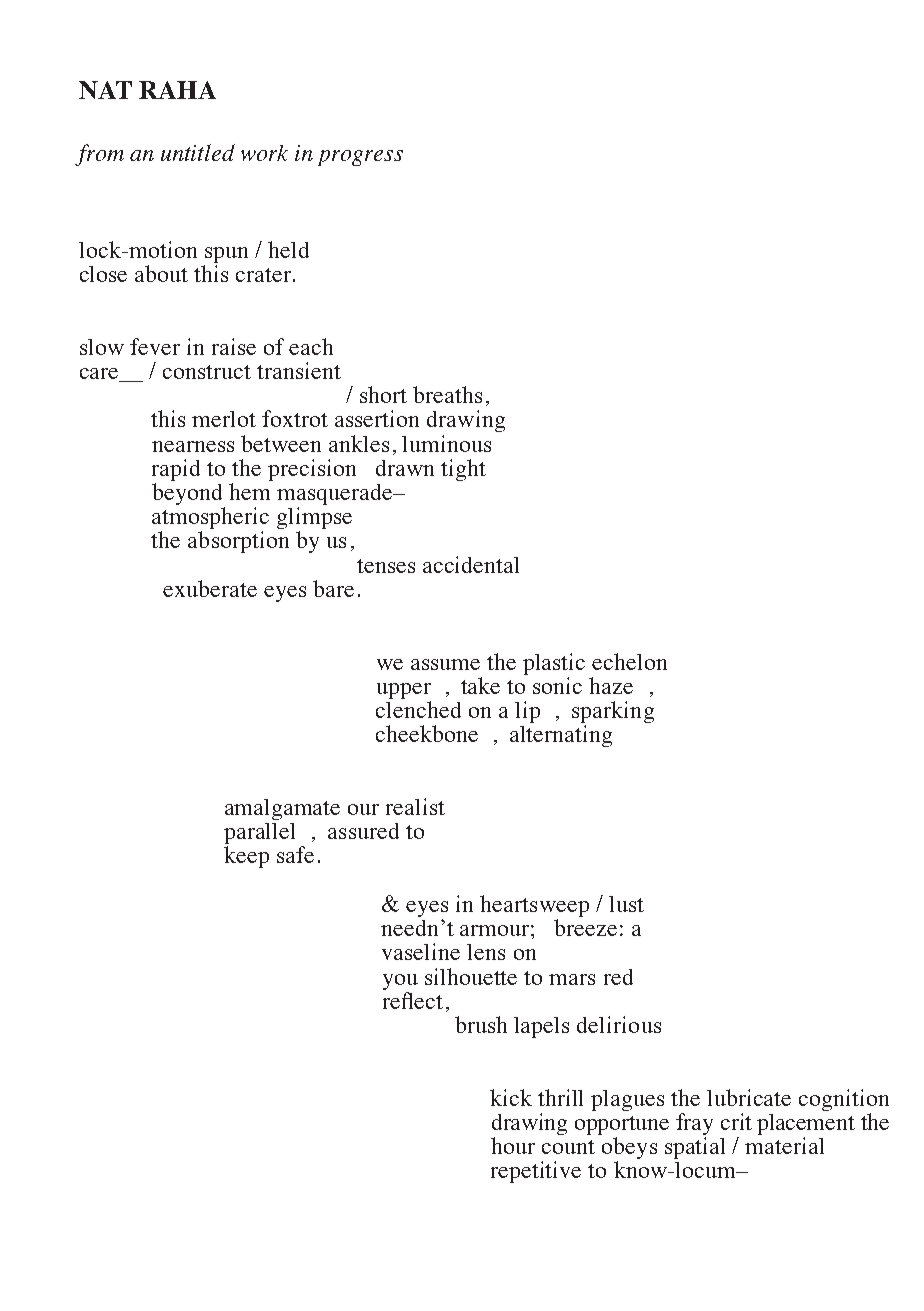  I want to click on tight, so click(463, 470).
